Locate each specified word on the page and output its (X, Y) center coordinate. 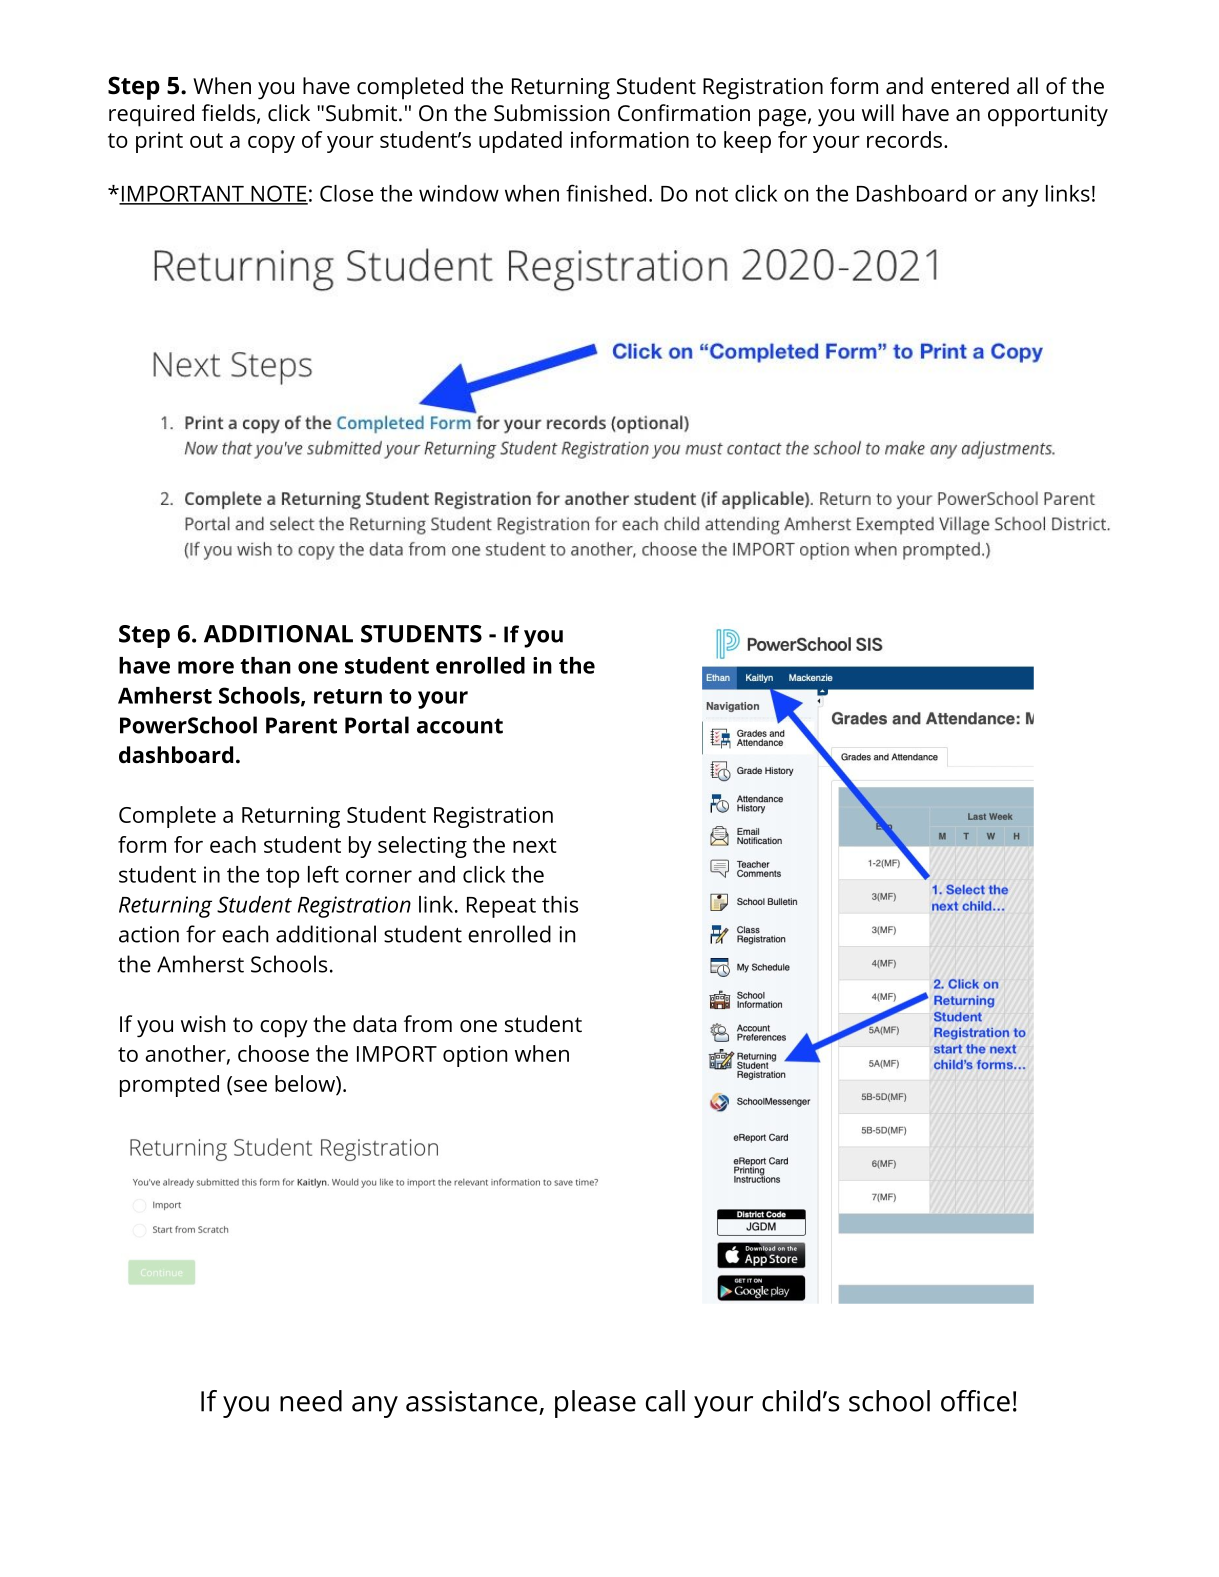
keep (747, 142)
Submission (551, 113)
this (560, 904)
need (311, 1401)
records (904, 139)
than (265, 665)
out (206, 140)
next (535, 845)
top (282, 878)
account (460, 726)
